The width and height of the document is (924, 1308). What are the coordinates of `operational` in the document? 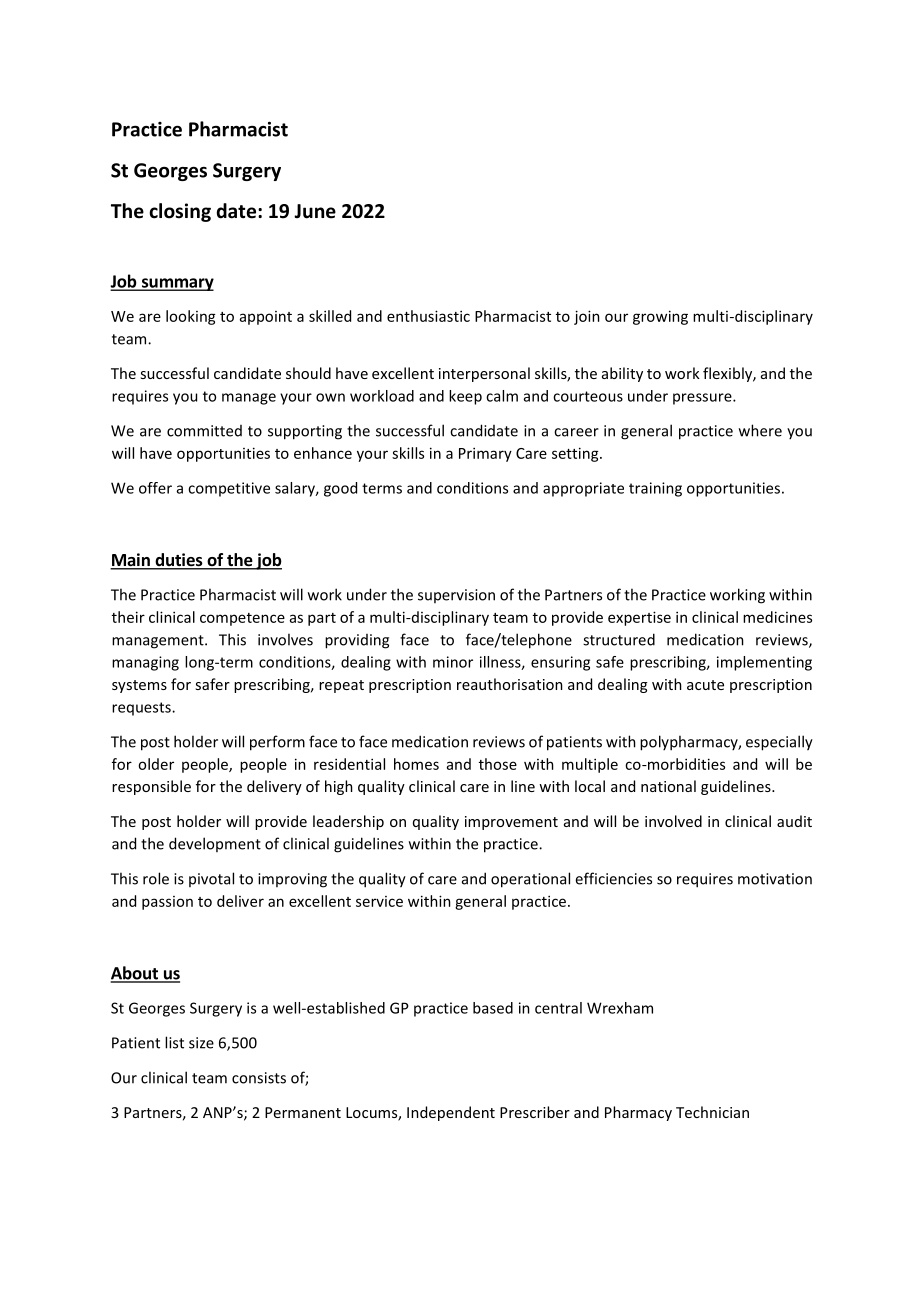 It's located at (530, 880).
